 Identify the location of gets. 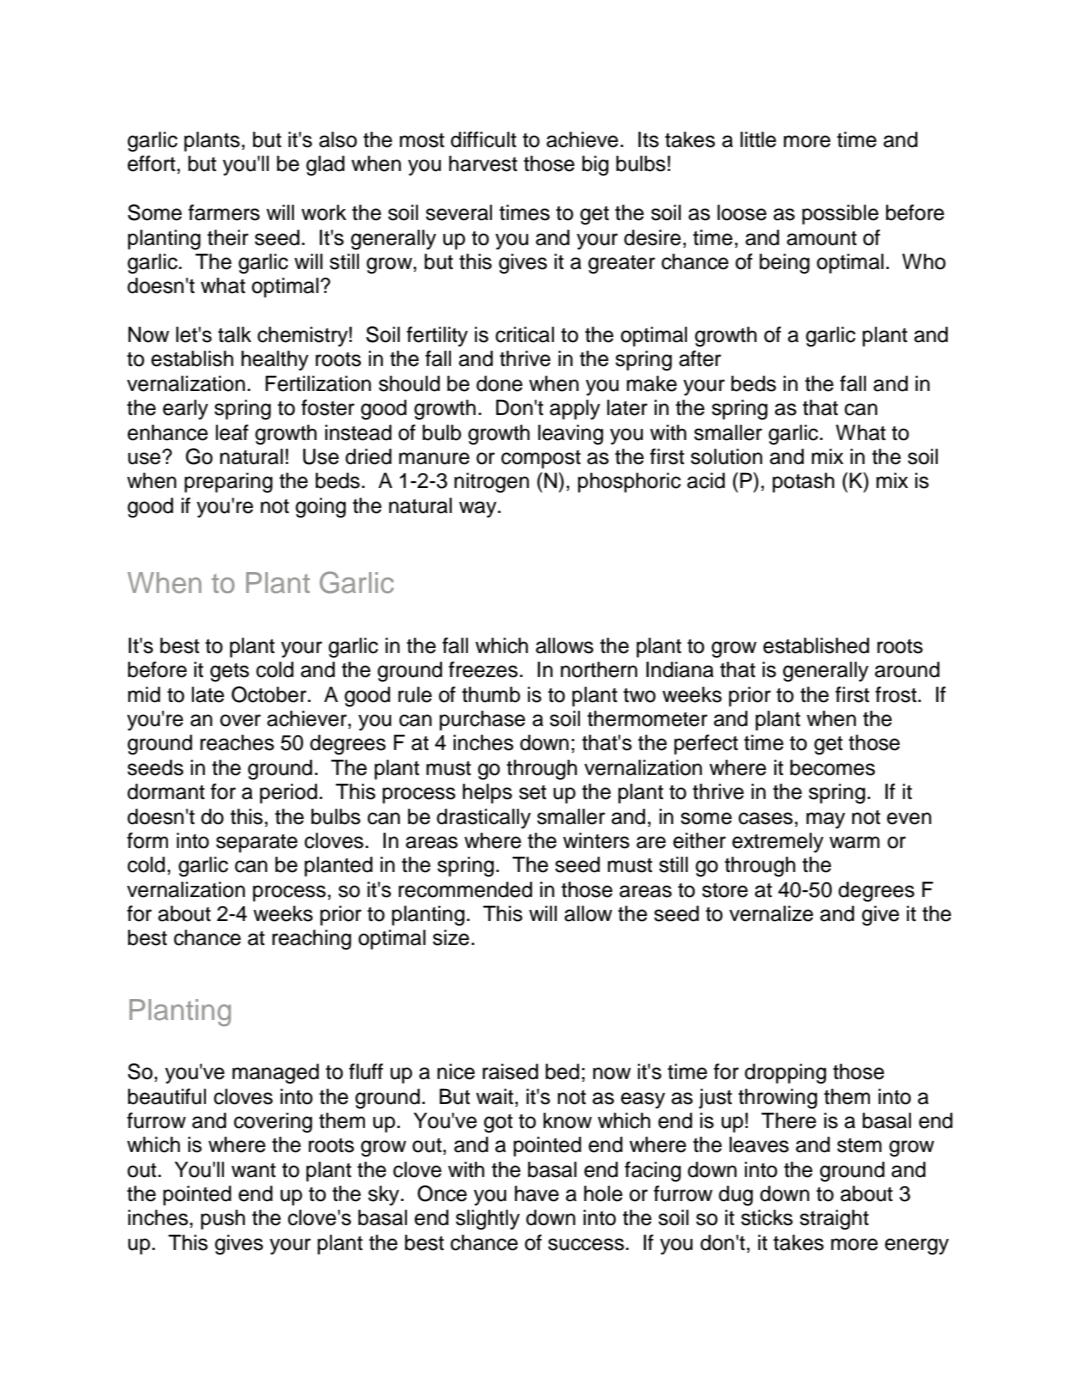
(229, 672).
